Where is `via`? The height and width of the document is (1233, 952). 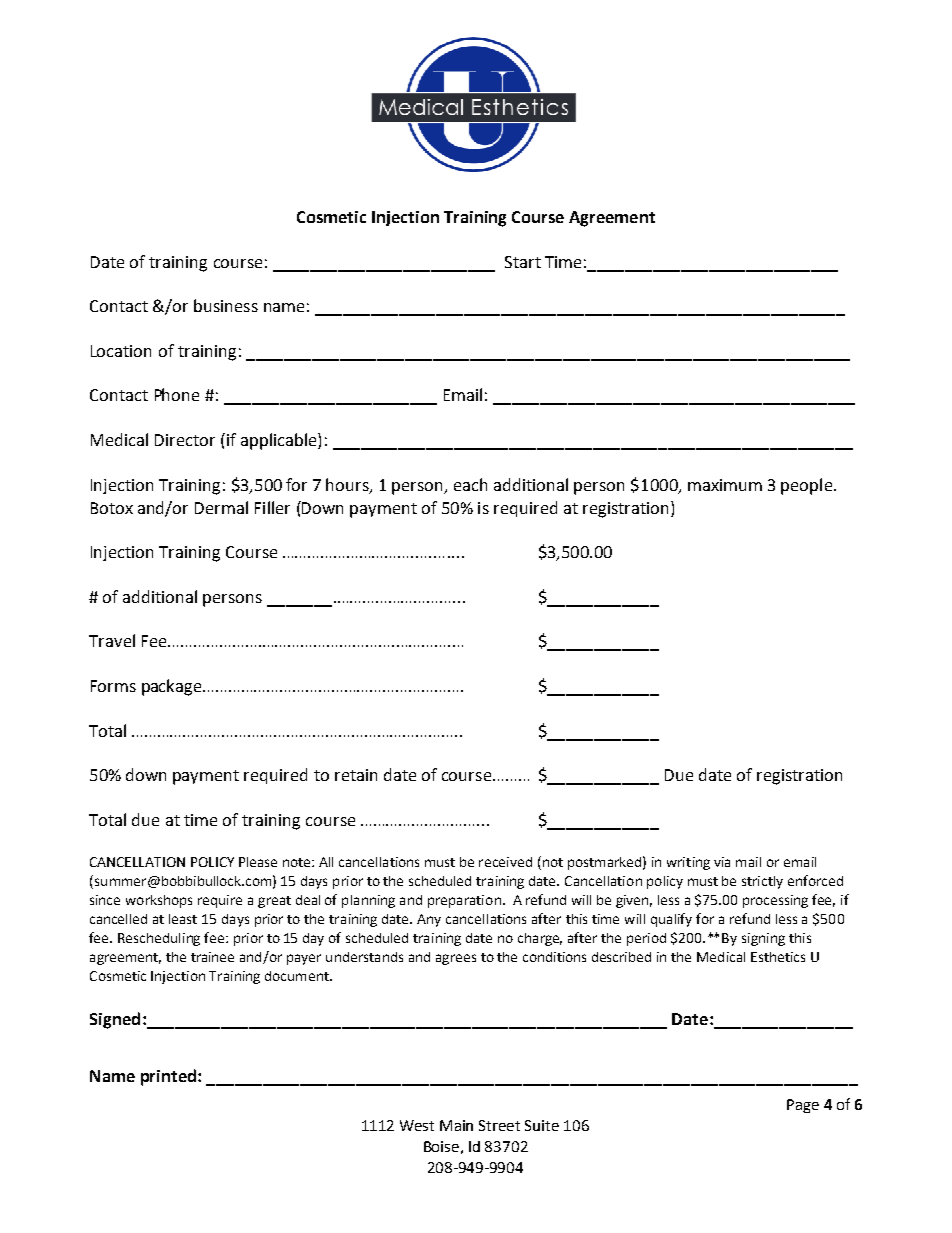
via is located at coordinates (722, 862).
